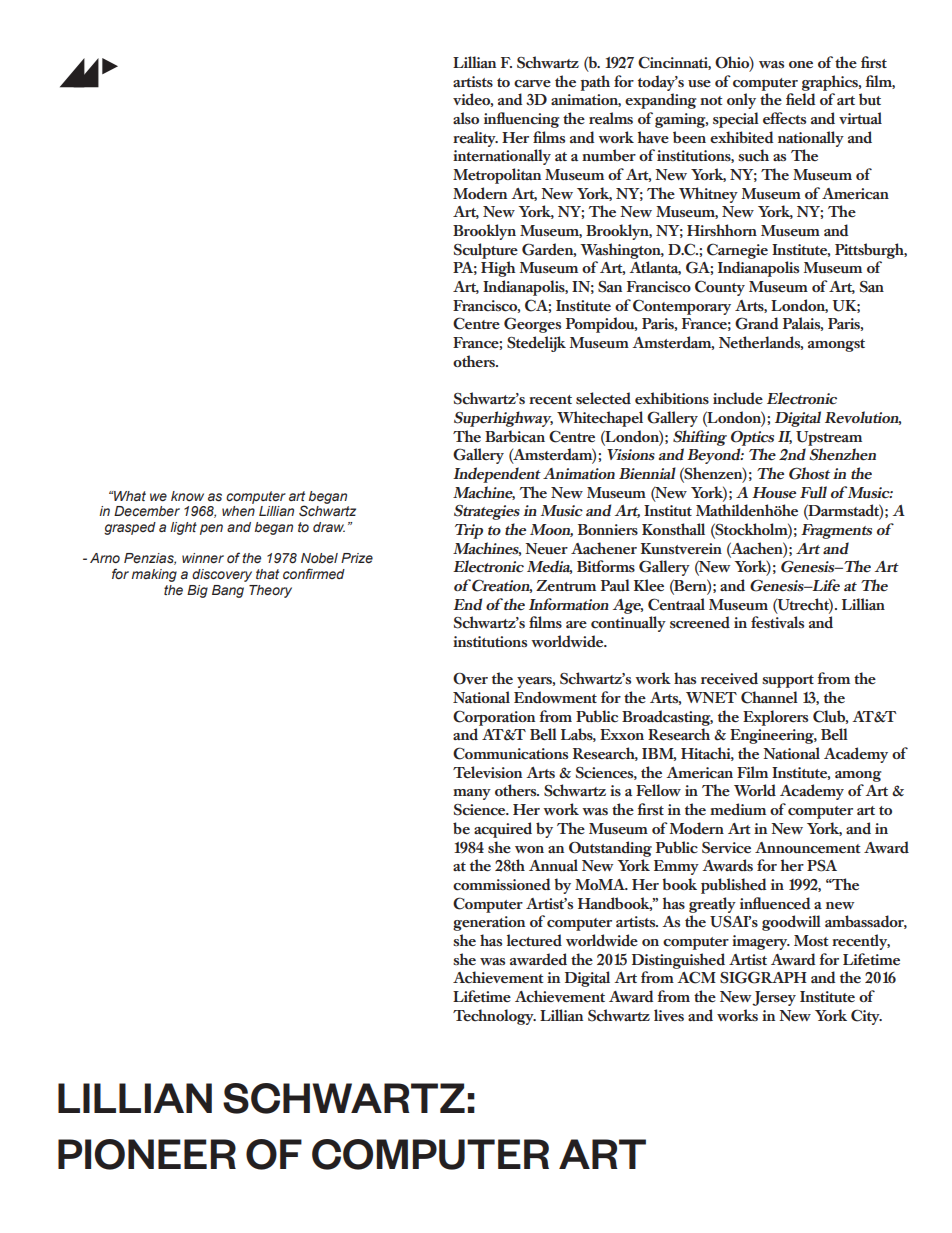 The width and height of the image is (952, 1233). What do you see at coordinates (502, 884) in the image?
I see `commissioned` at bounding box center [502, 884].
